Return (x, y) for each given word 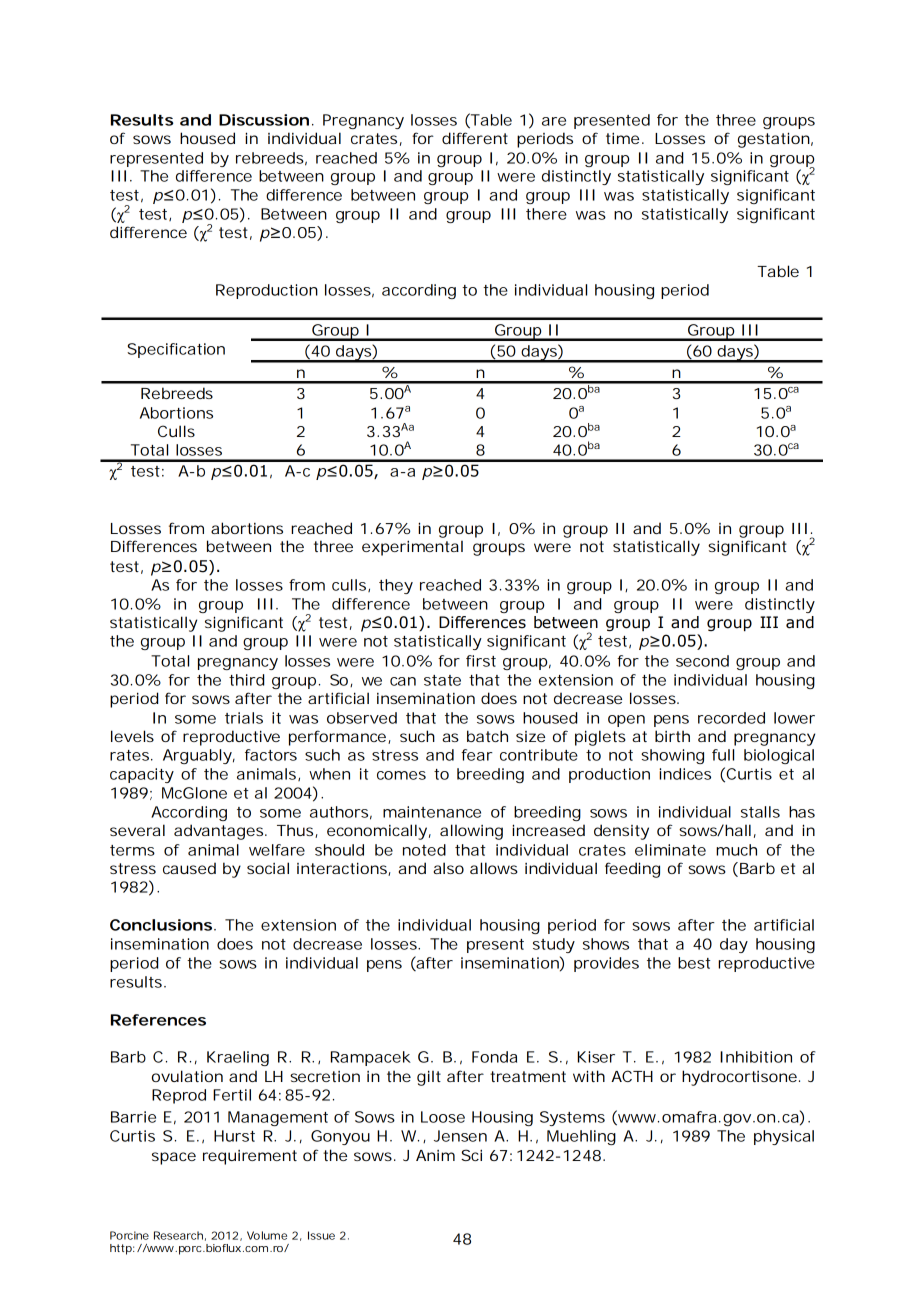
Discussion (264, 120)
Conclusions (161, 925)
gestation (774, 140)
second (702, 661)
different (475, 138)
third (246, 680)
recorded (731, 718)
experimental (412, 548)
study (554, 945)
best (694, 963)
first (481, 661)
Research (178, 1235)
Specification (176, 350)
